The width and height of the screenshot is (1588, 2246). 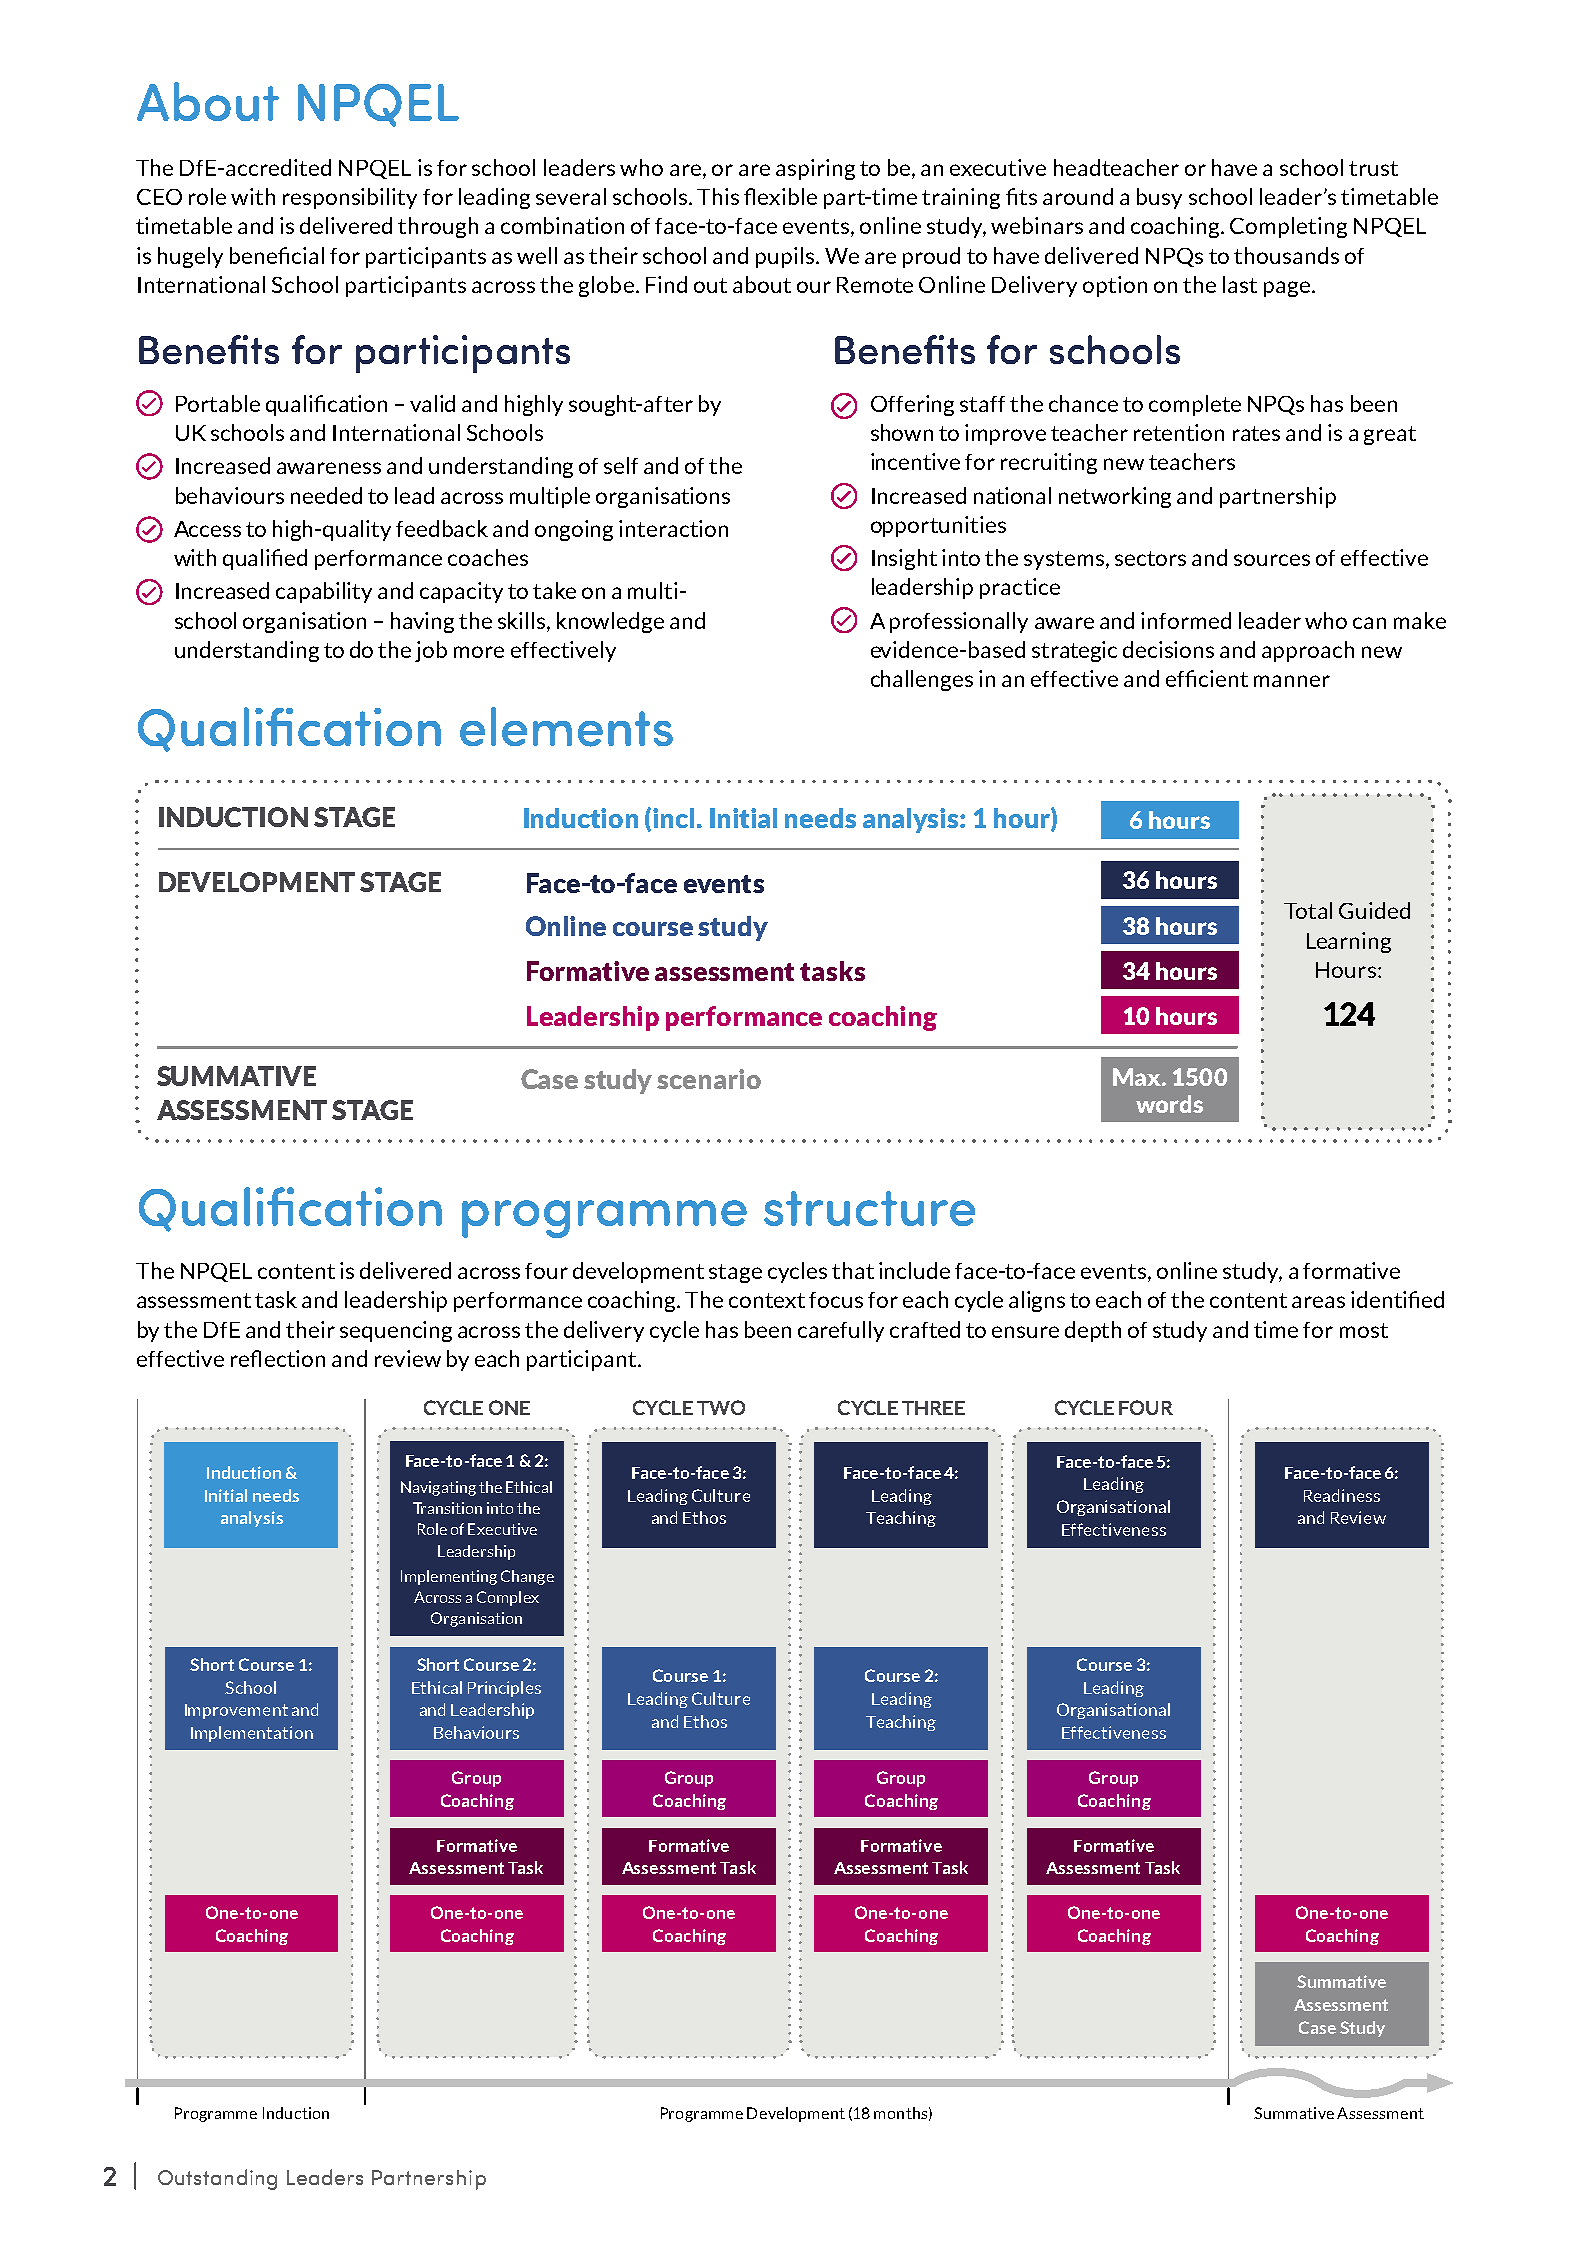 I want to click on Principles, so click(x=504, y=1689).
